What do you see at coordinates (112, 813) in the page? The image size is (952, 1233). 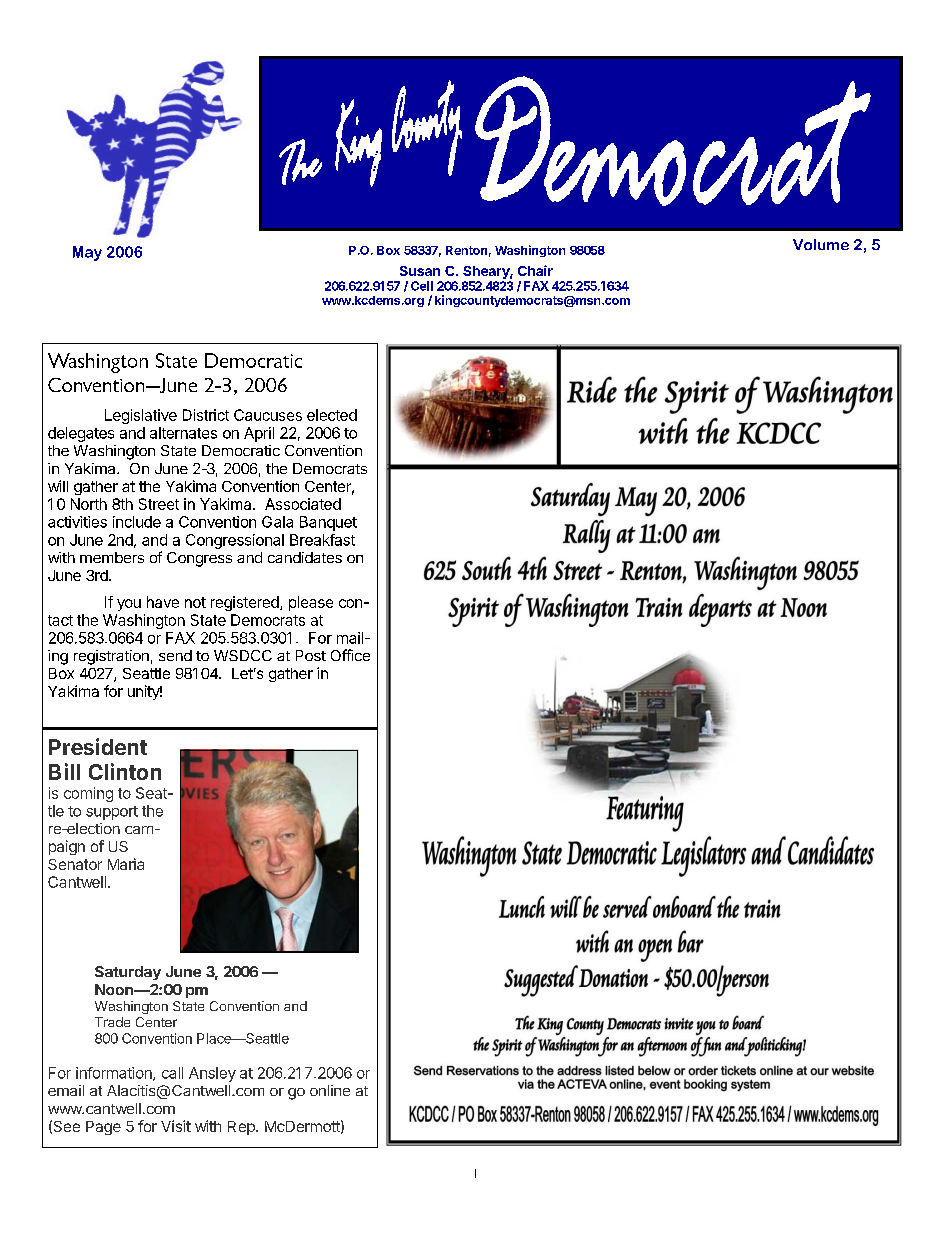 I see `support` at bounding box center [112, 813].
